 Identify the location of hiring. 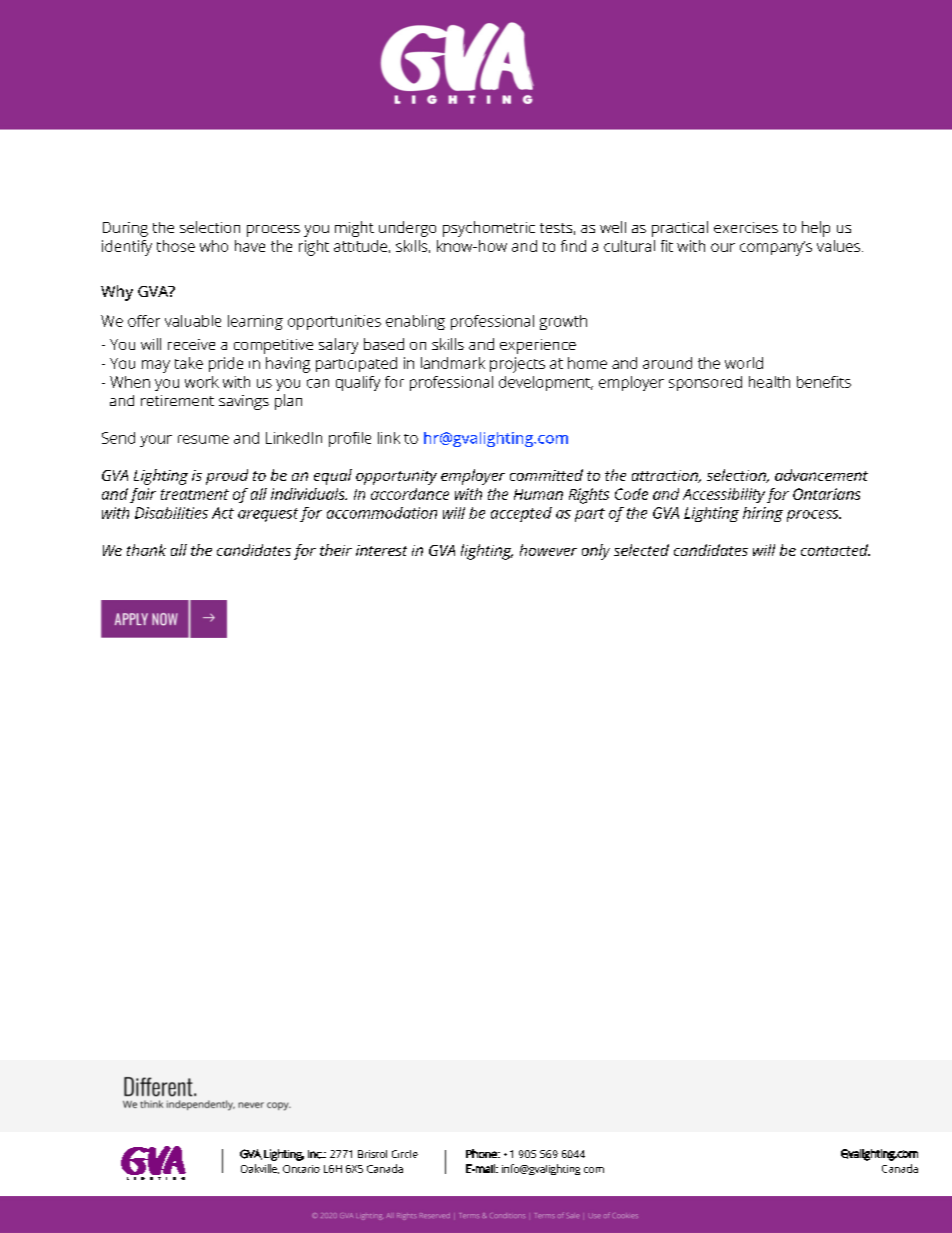
(763, 514).
